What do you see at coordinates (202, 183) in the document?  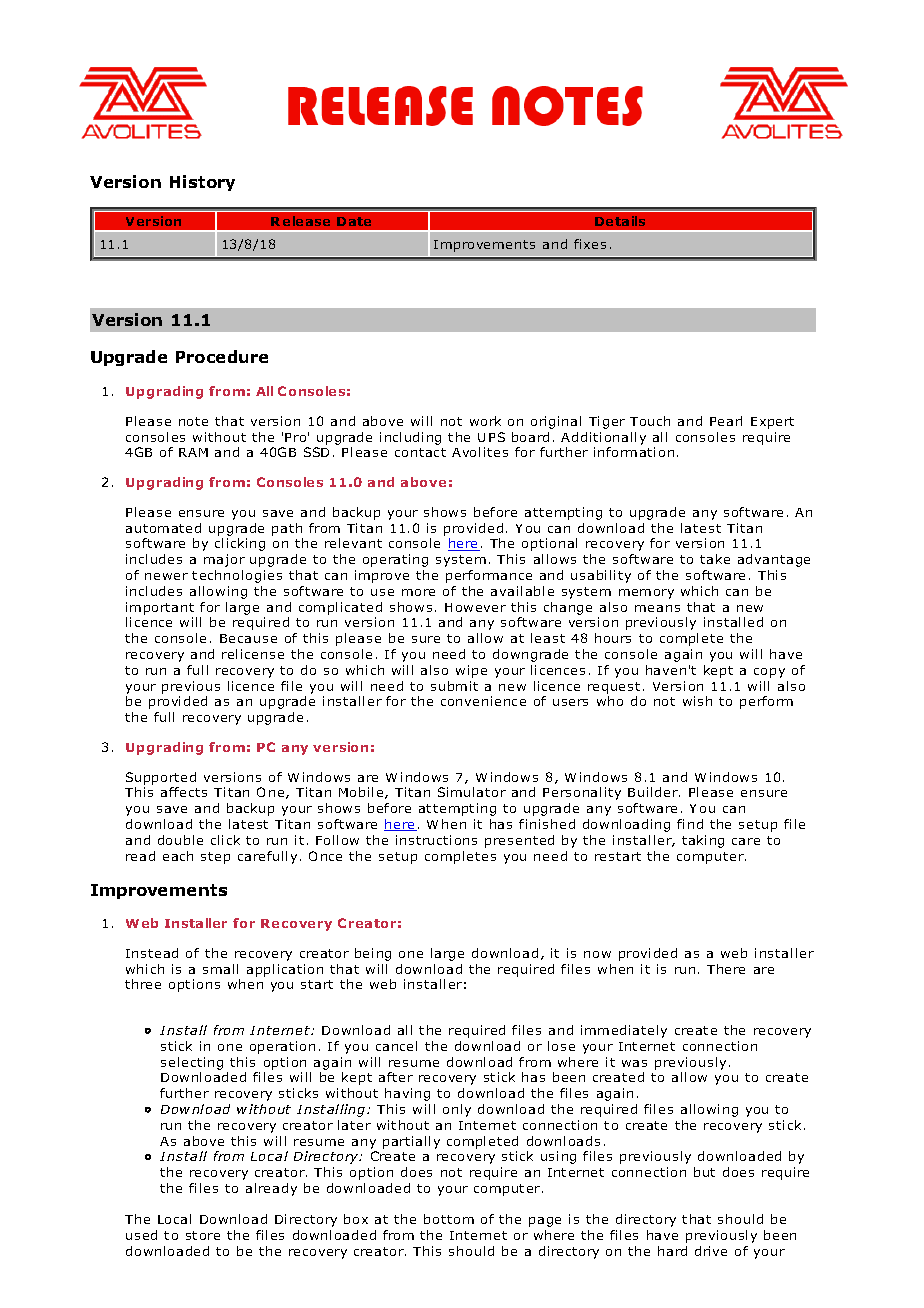 I see `History` at bounding box center [202, 183].
